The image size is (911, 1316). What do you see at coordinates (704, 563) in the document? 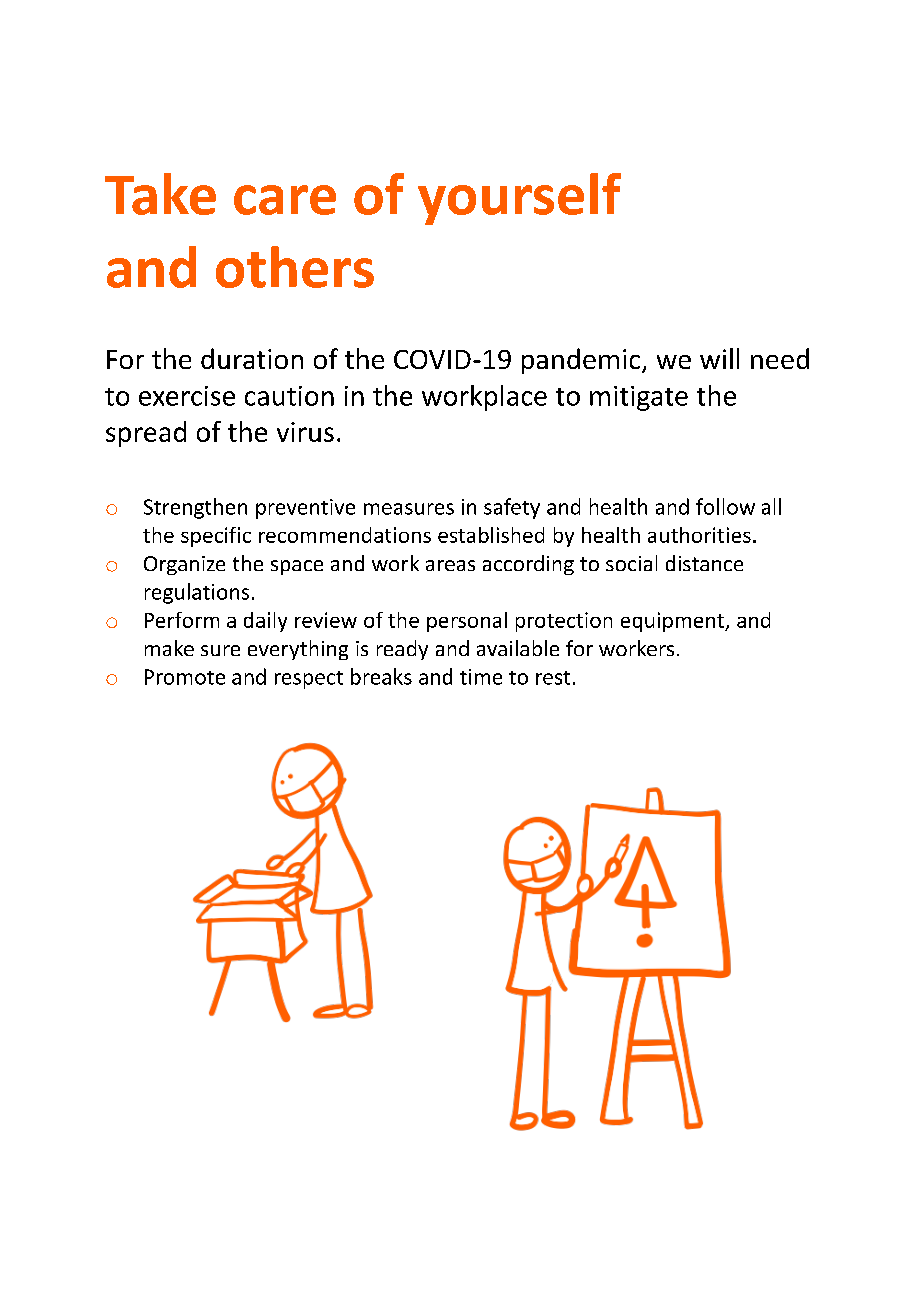
I see `distance` at bounding box center [704, 563].
